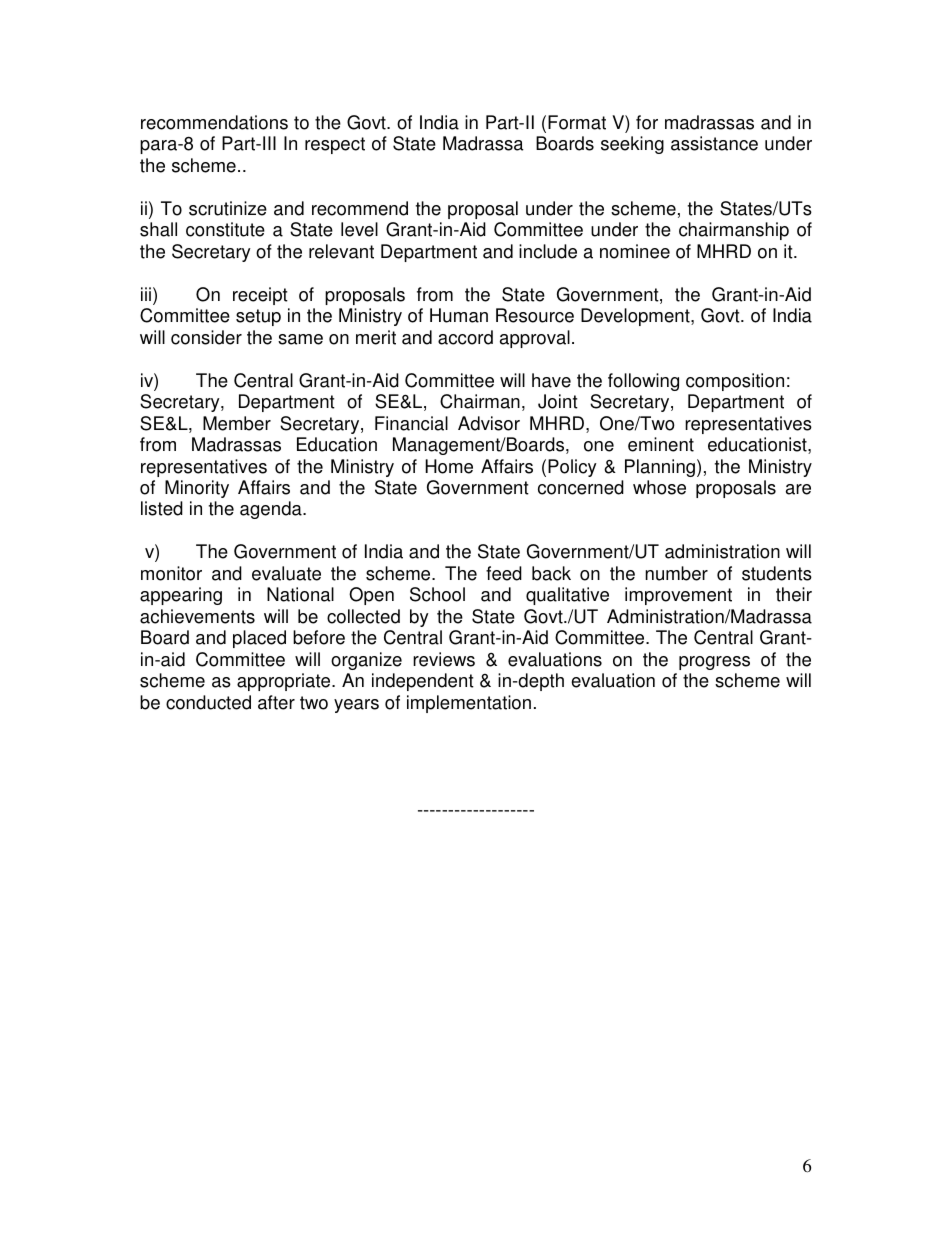  Describe the element at coordinates (548, 251) in the screenshot. I see `include` at that location.
